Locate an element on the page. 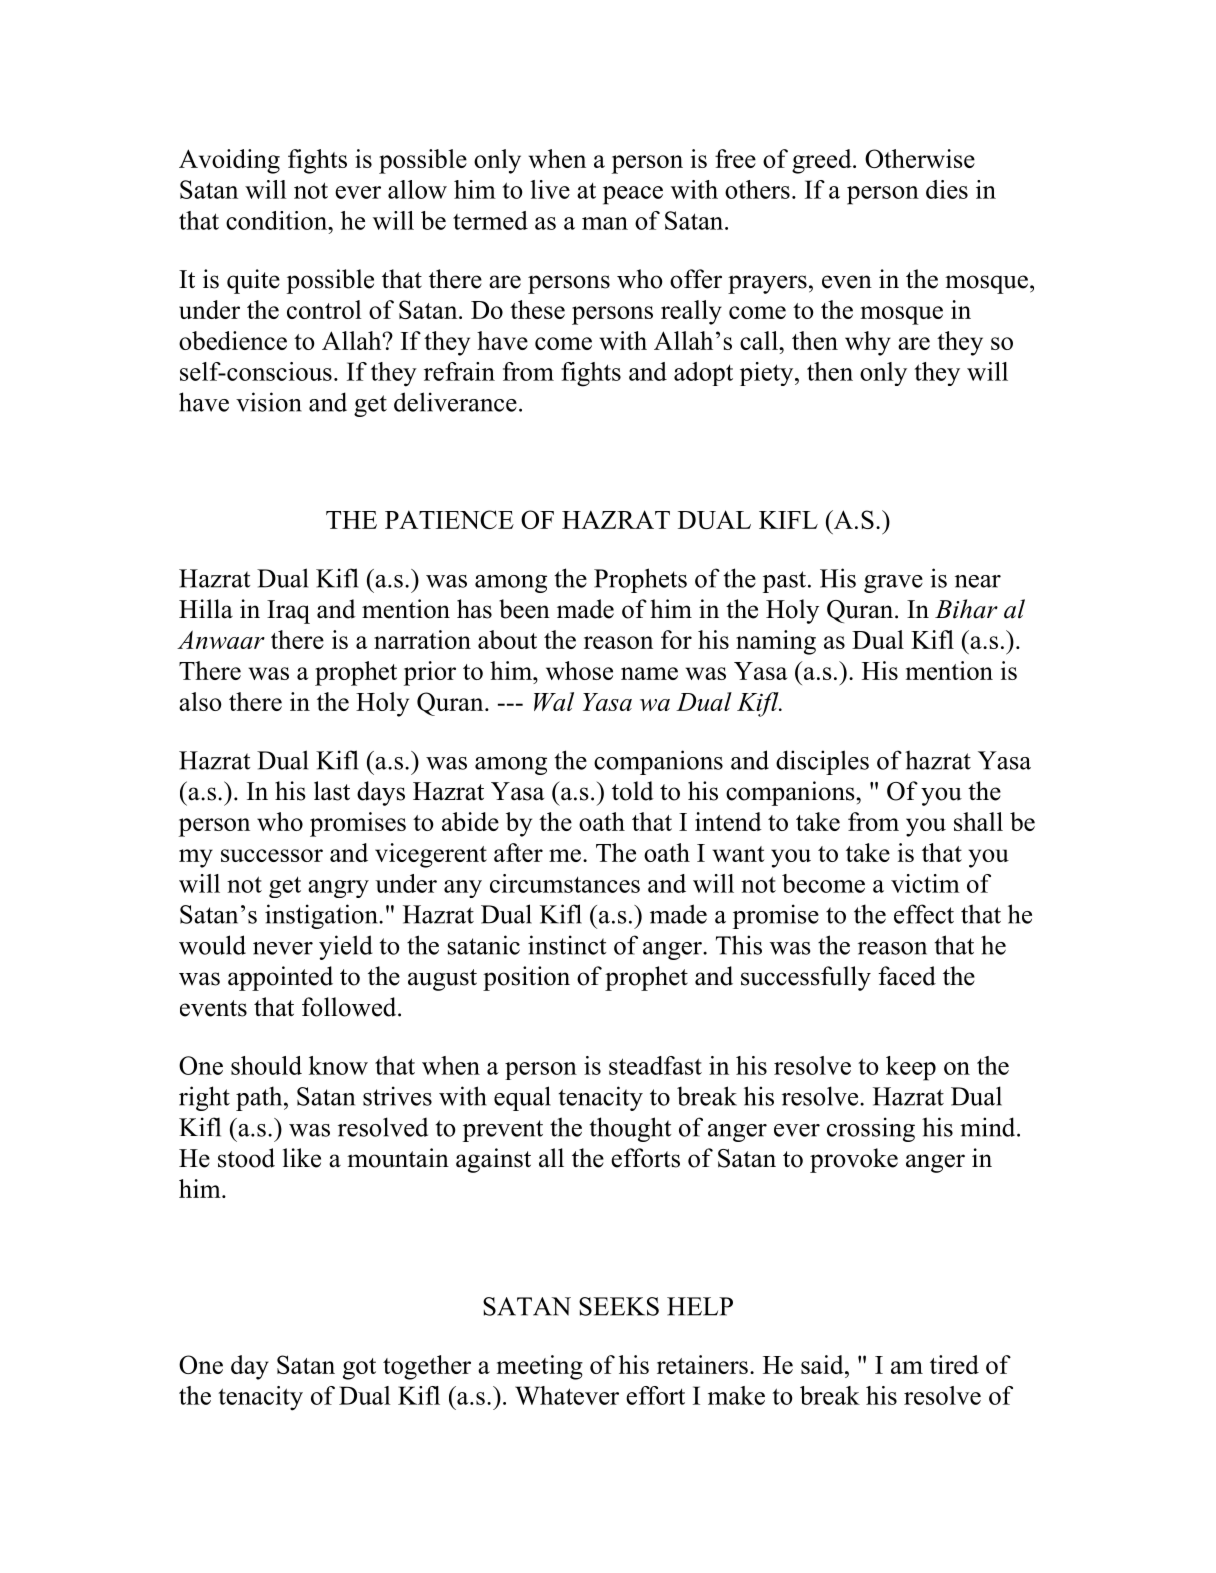 This page has width=1216, height=1573. last is located at coordinates (332, 791).
